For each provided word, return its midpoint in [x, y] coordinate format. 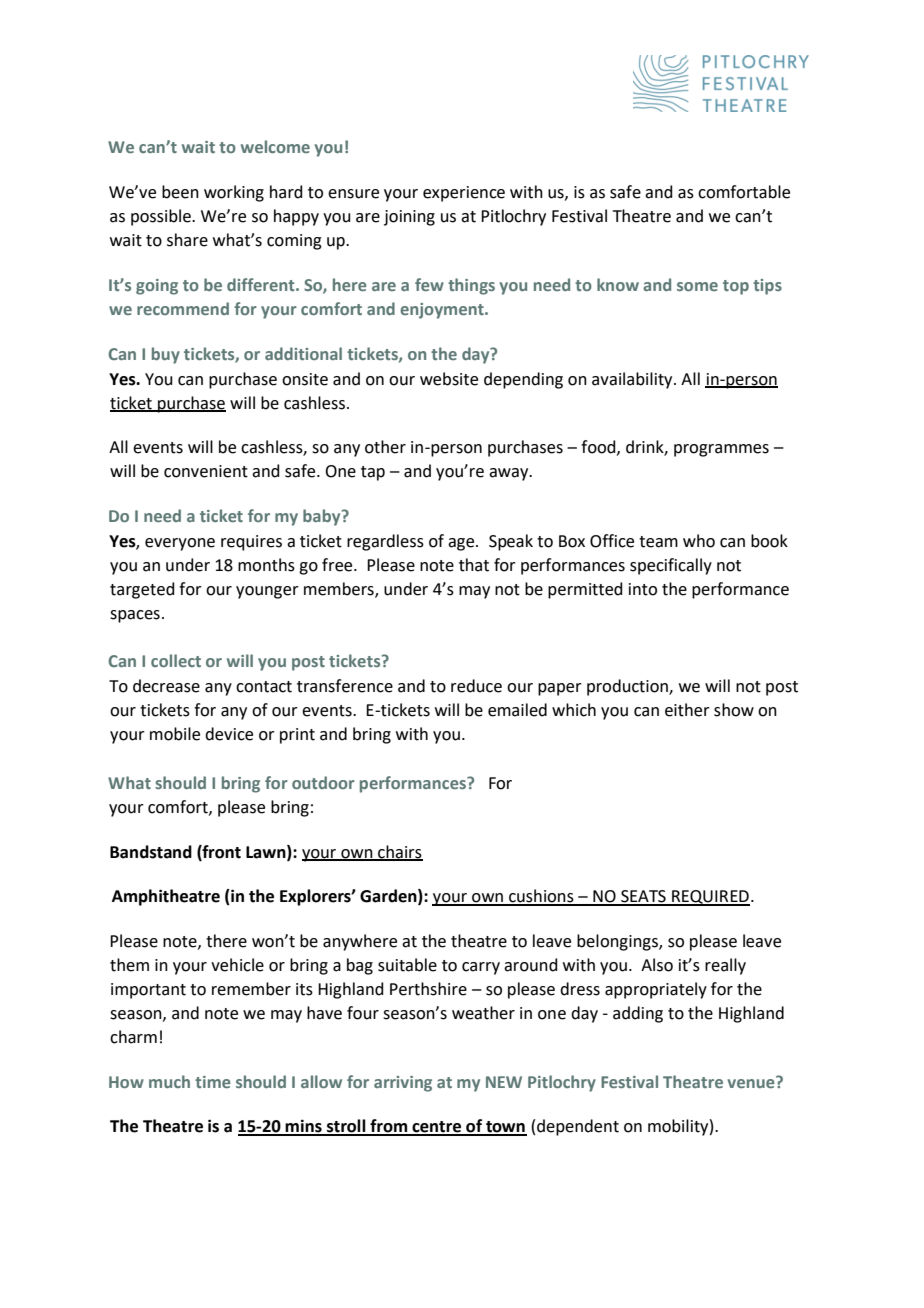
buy [166, 355]
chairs [399, 852]
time [213, 1082]
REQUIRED [710, 898]
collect [176, 660]
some [697, 286]
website [449, 379]
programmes [721, 450]
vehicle [237, 965]
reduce [476, 686]
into [643, 589]
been [180, 192]
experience [464, 194]
